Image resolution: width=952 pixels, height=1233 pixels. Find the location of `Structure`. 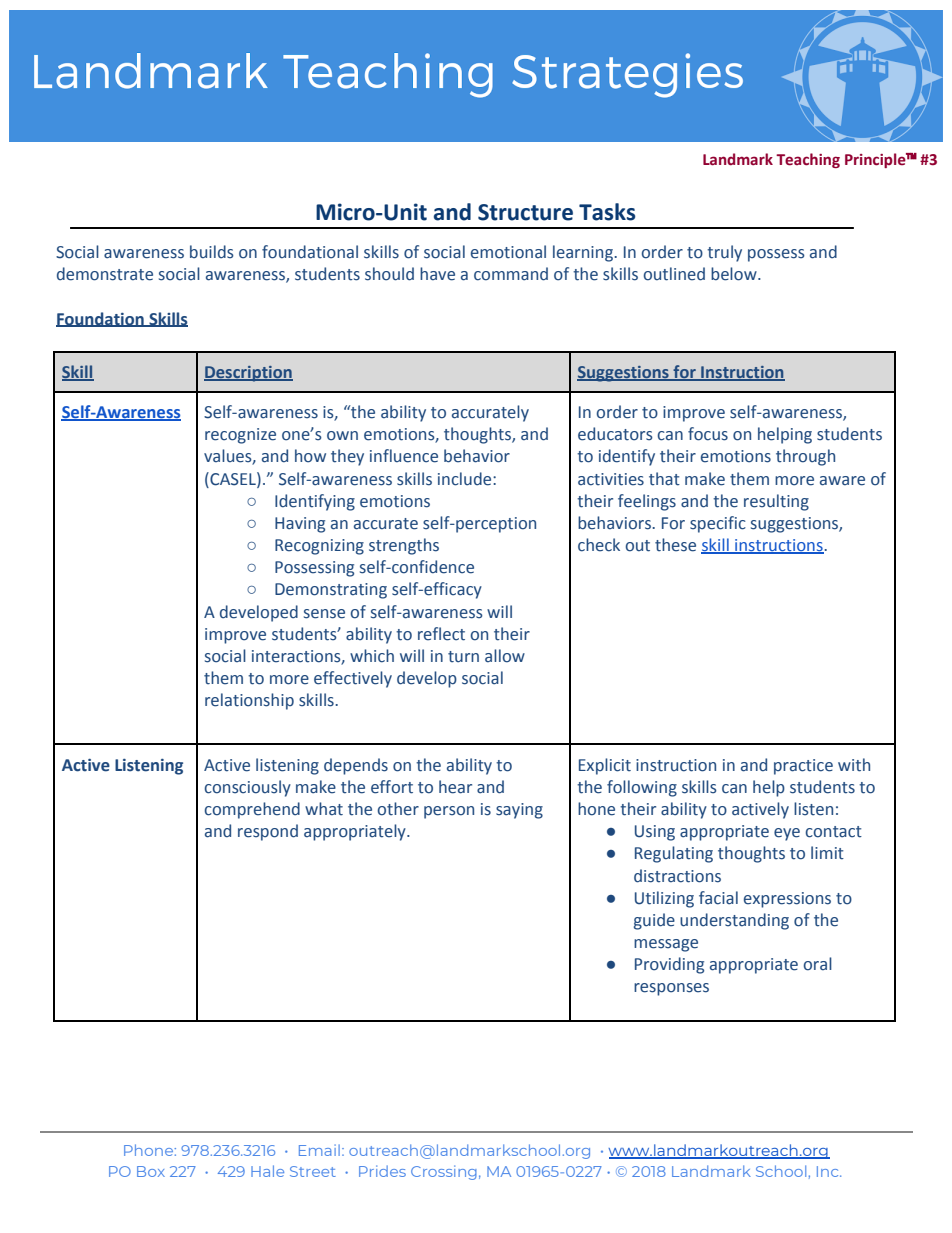

Structure is located at coordinates (525, 212).
